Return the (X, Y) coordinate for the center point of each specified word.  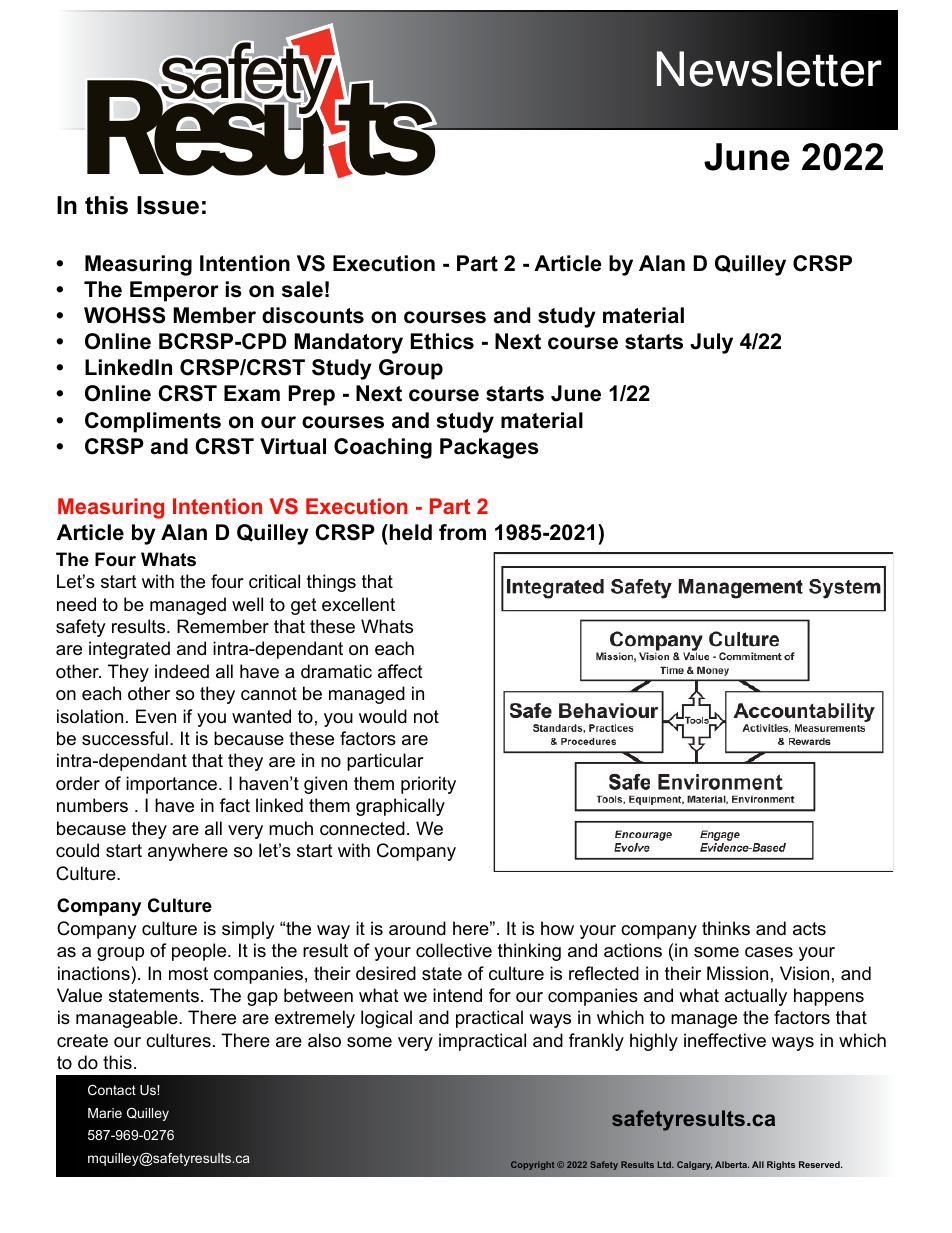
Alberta (732, 1164)
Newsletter (768, 69)
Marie (105, 1113)
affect (400, 671)
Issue (168, 205)
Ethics (442, 341)
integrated (129, 650)
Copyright (532, 1165)
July (711, 343)
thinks (726, 928)
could (77, 850)
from (462, 532)
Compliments (153, 422)
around (417, 928)
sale (302, 289)
